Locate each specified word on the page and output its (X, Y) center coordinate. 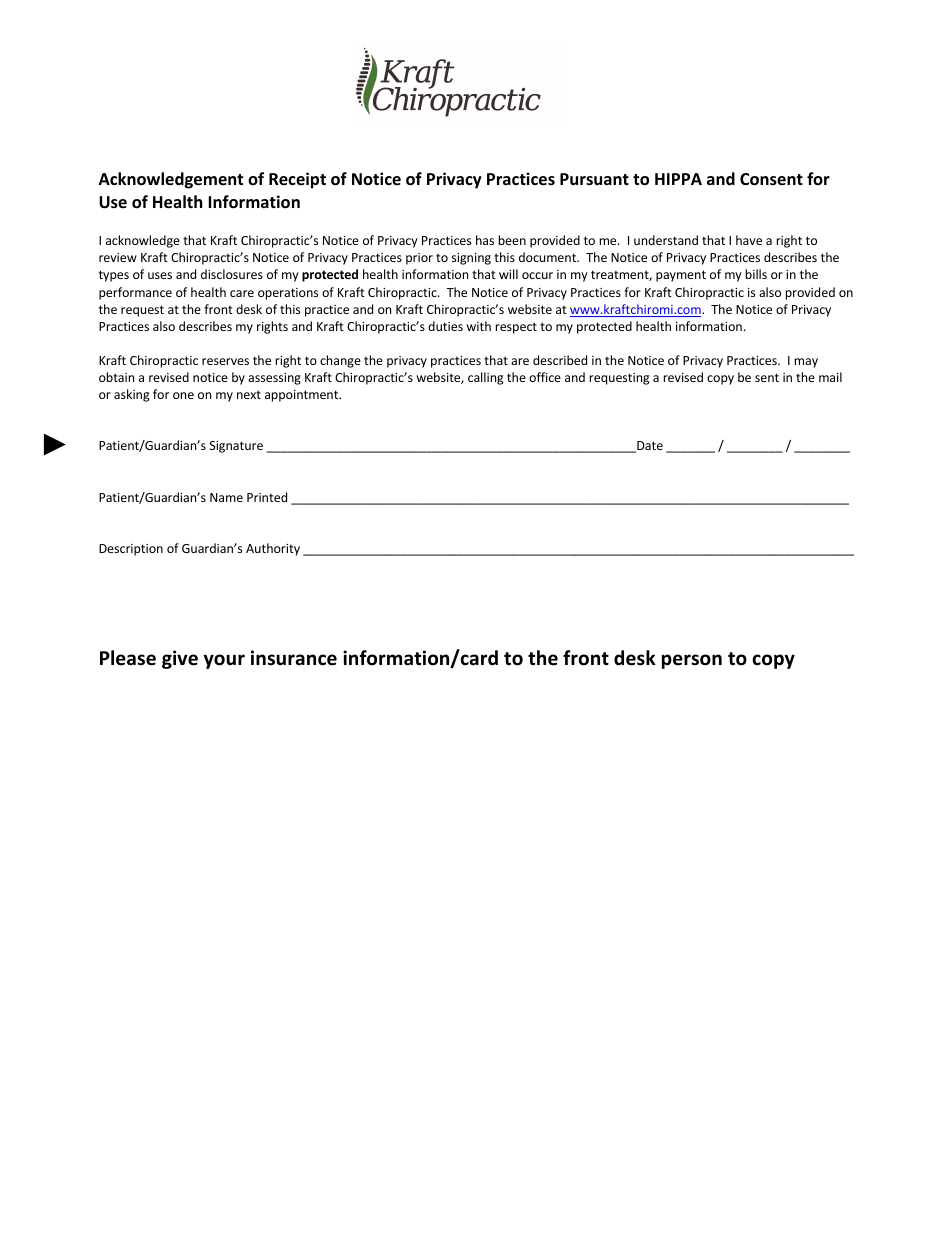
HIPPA (678, 179)
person (692, 661)
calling (485, 378)
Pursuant (594, 179)
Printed (267, 497)
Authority (273, 549)
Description (131, 550)
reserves (225, 361)
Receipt (297, 180)
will (508, 274)
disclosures (232, 274)
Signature (236, 447)
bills (756, 274)
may (806, 363)
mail (830, 377)
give (180, 659)
